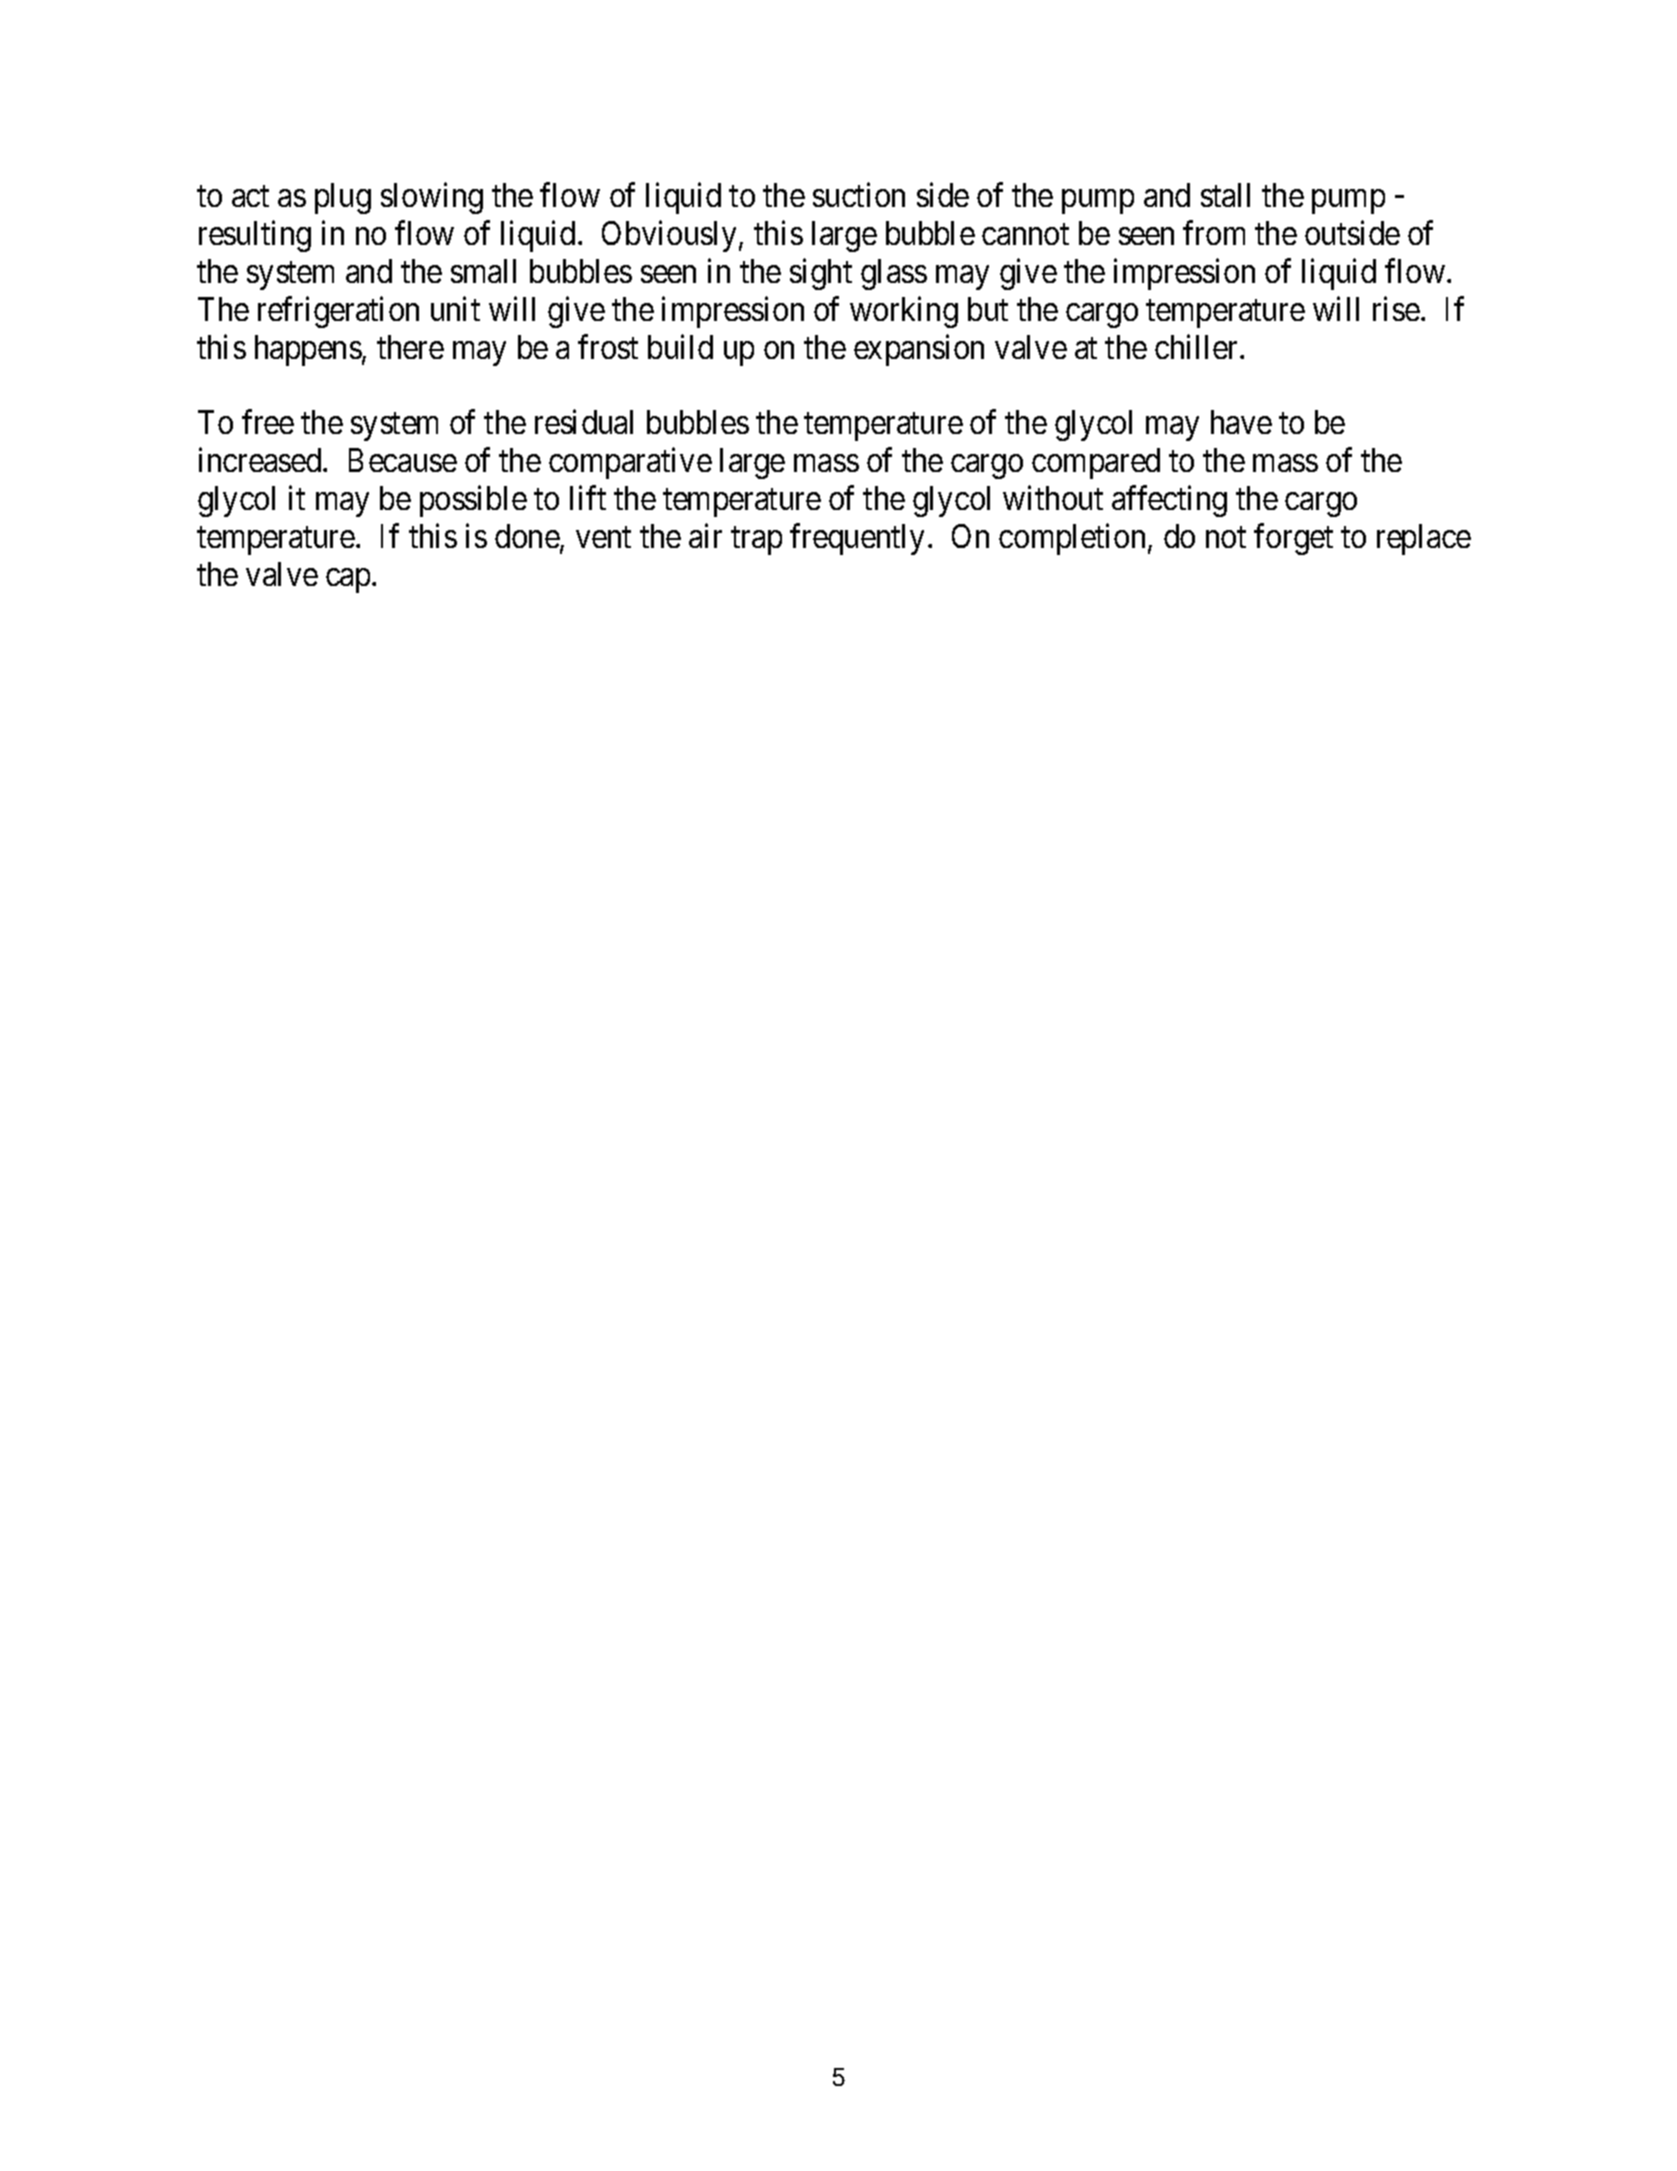 The image size is (1677, 2171). I want to click on possible, so click(473, 501).
